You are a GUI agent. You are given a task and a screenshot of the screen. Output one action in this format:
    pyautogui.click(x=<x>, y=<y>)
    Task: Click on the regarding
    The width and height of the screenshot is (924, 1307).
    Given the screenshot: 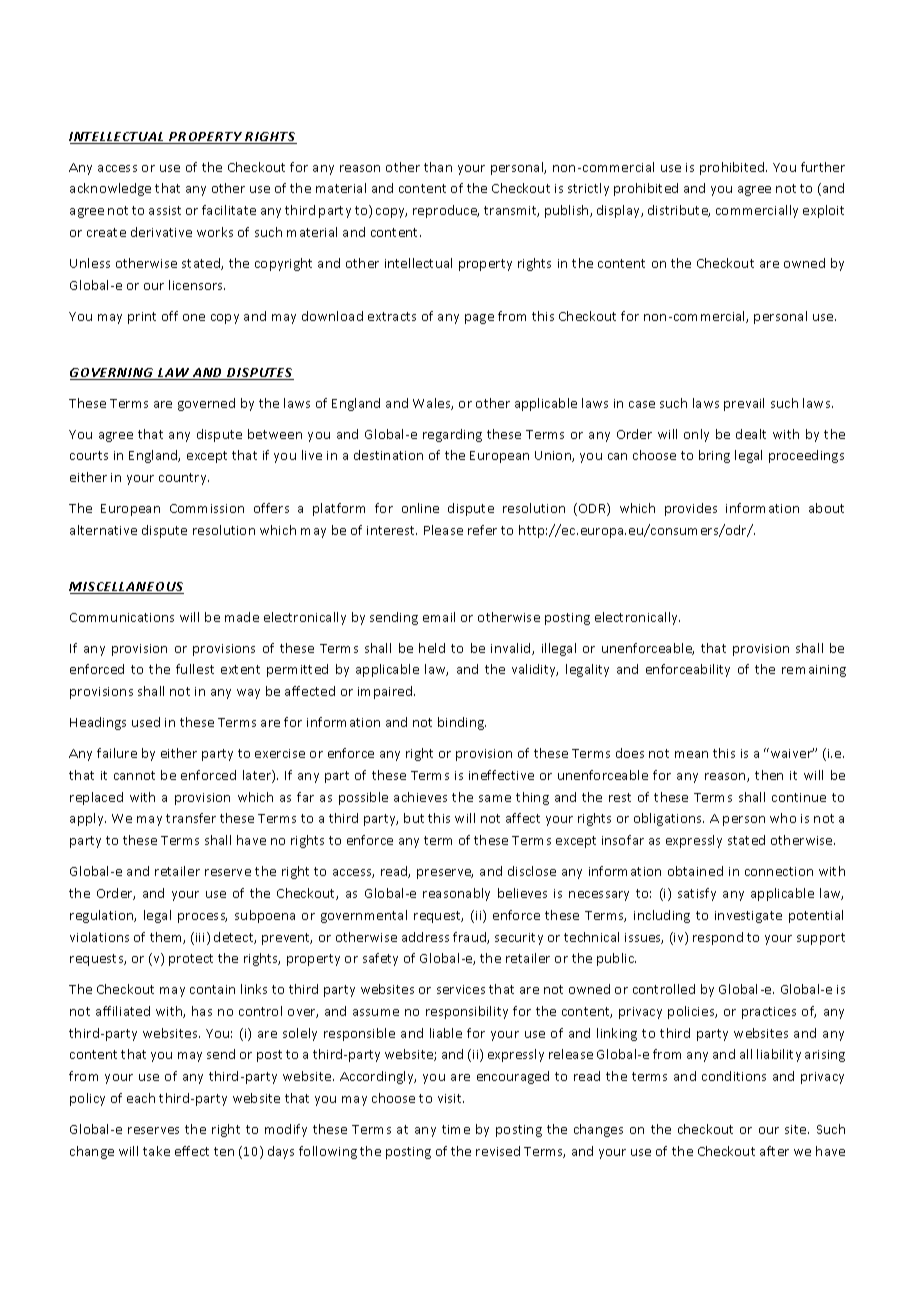 What is the action you would take?
    pyautogui.click(x=452, y=435)
